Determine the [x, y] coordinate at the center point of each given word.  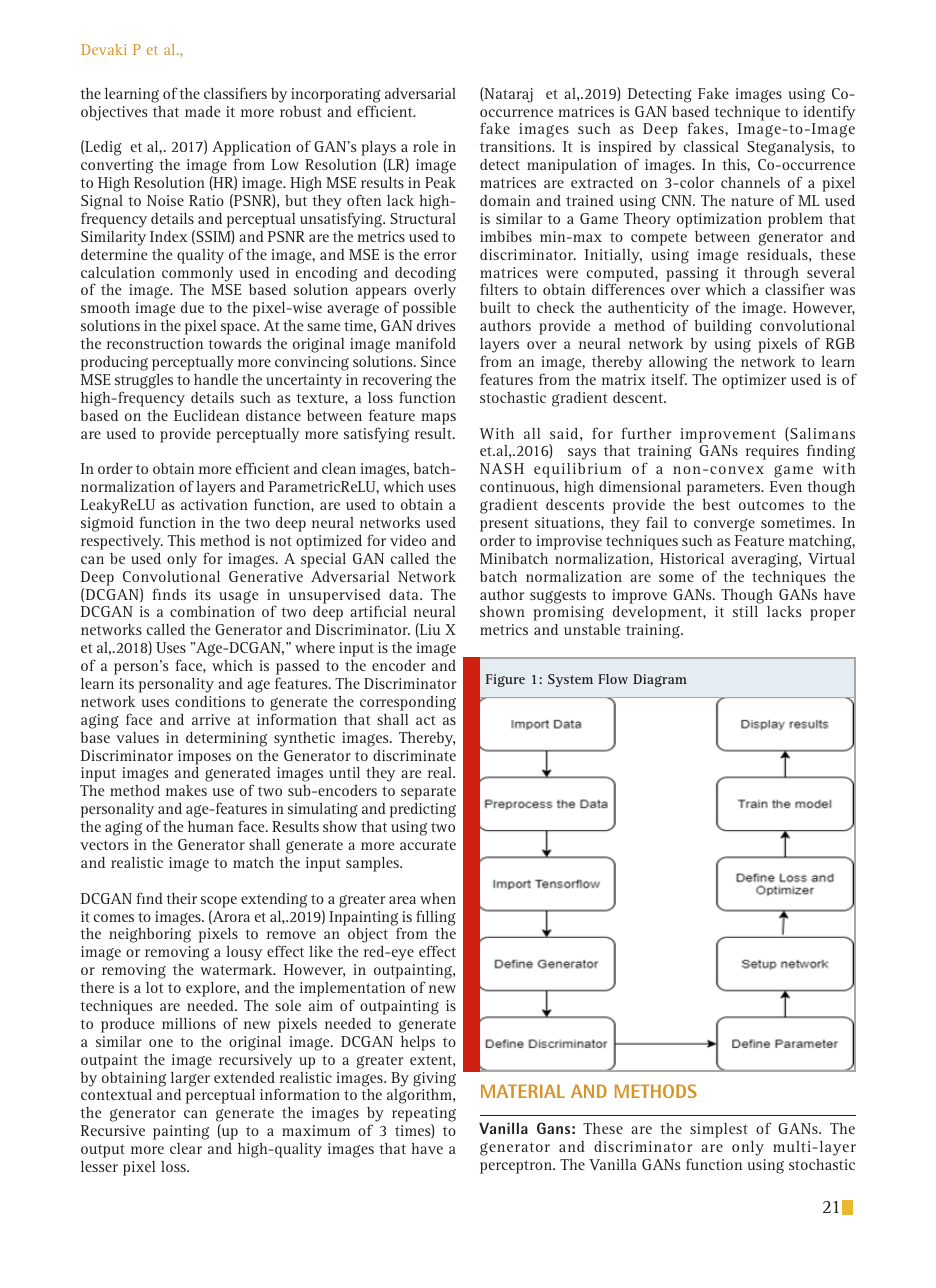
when [438, 898]
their [181, 898]
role [425, 146]
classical [711, 146]
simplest [719, 1130]
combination [212, 611]
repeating [424, 1116]
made [202, 111]
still [745, 611]
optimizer [754, 381]
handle [216, 379]
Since [438, 361]
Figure [505, 680]
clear [186, 1148]
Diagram [660, 680]
